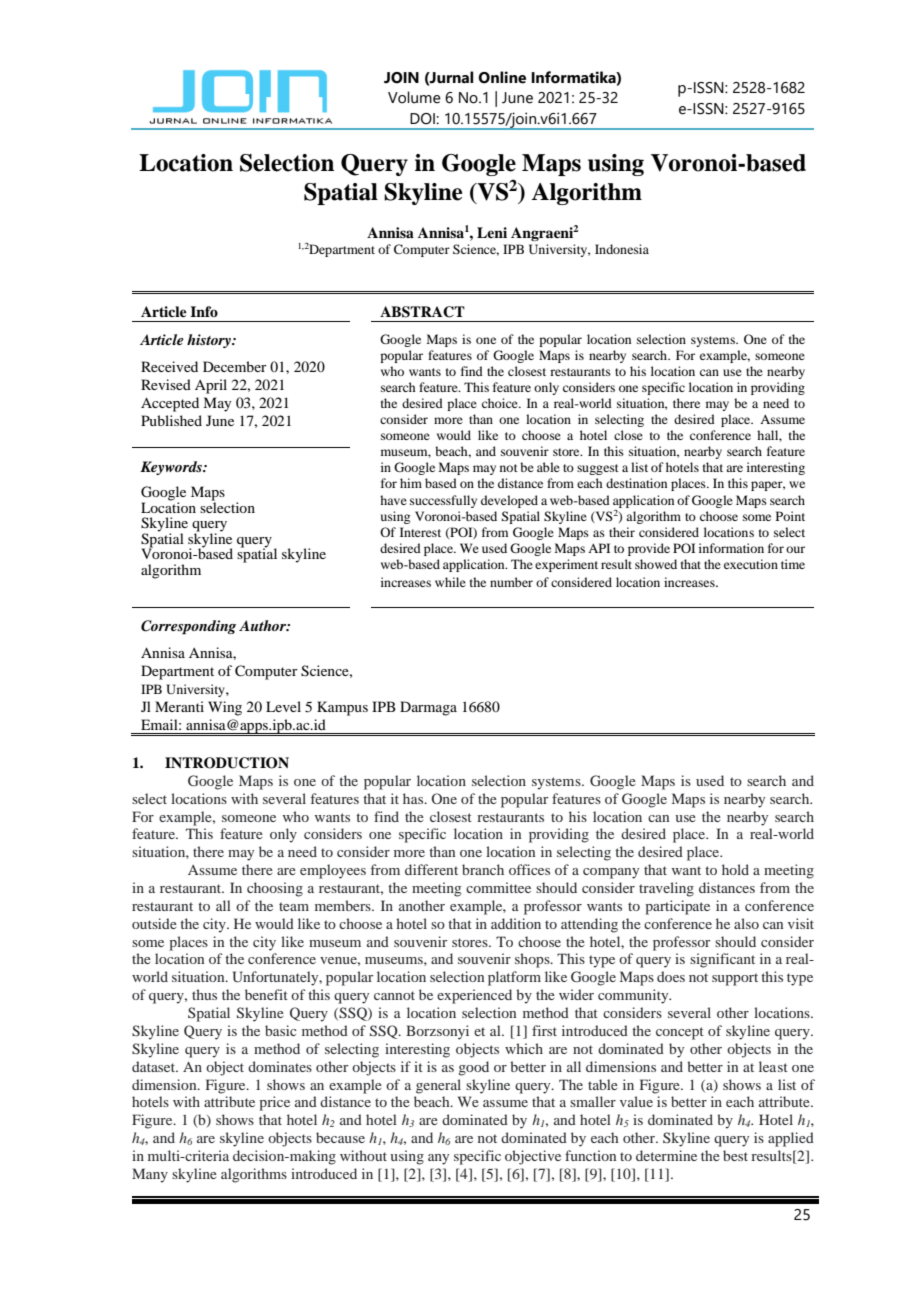  Describe the element at coordinates (502, 77) in the image. I see `Online` at that location.
